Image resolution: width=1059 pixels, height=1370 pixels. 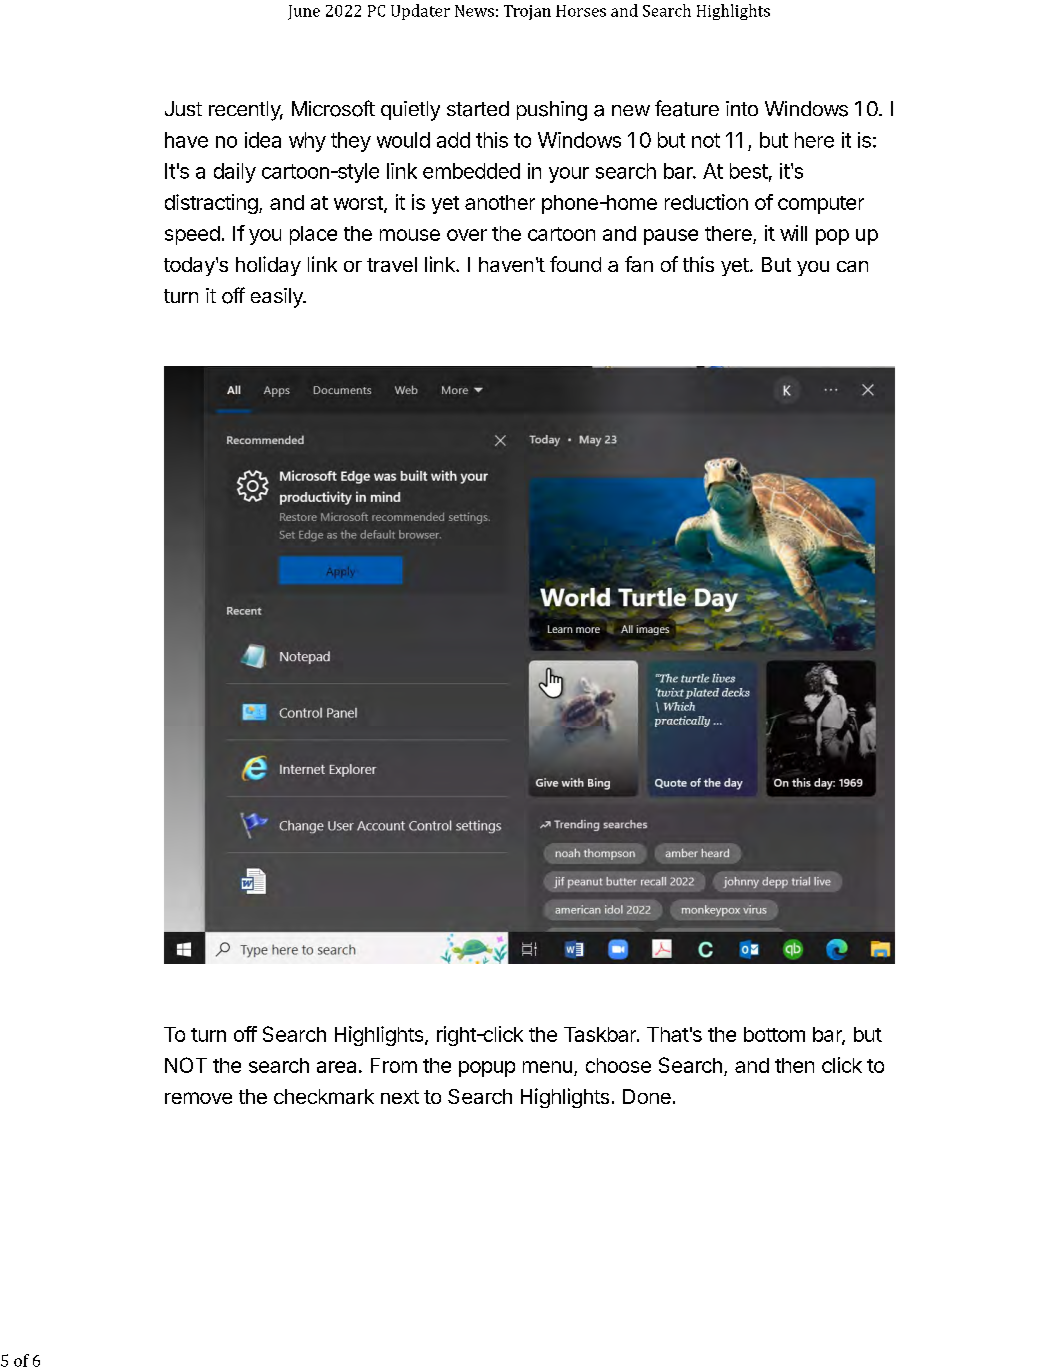 What do you see at coordinates (601, 1034) in the document?
I see `Taskbar` at bounding box center [601, 1034].
